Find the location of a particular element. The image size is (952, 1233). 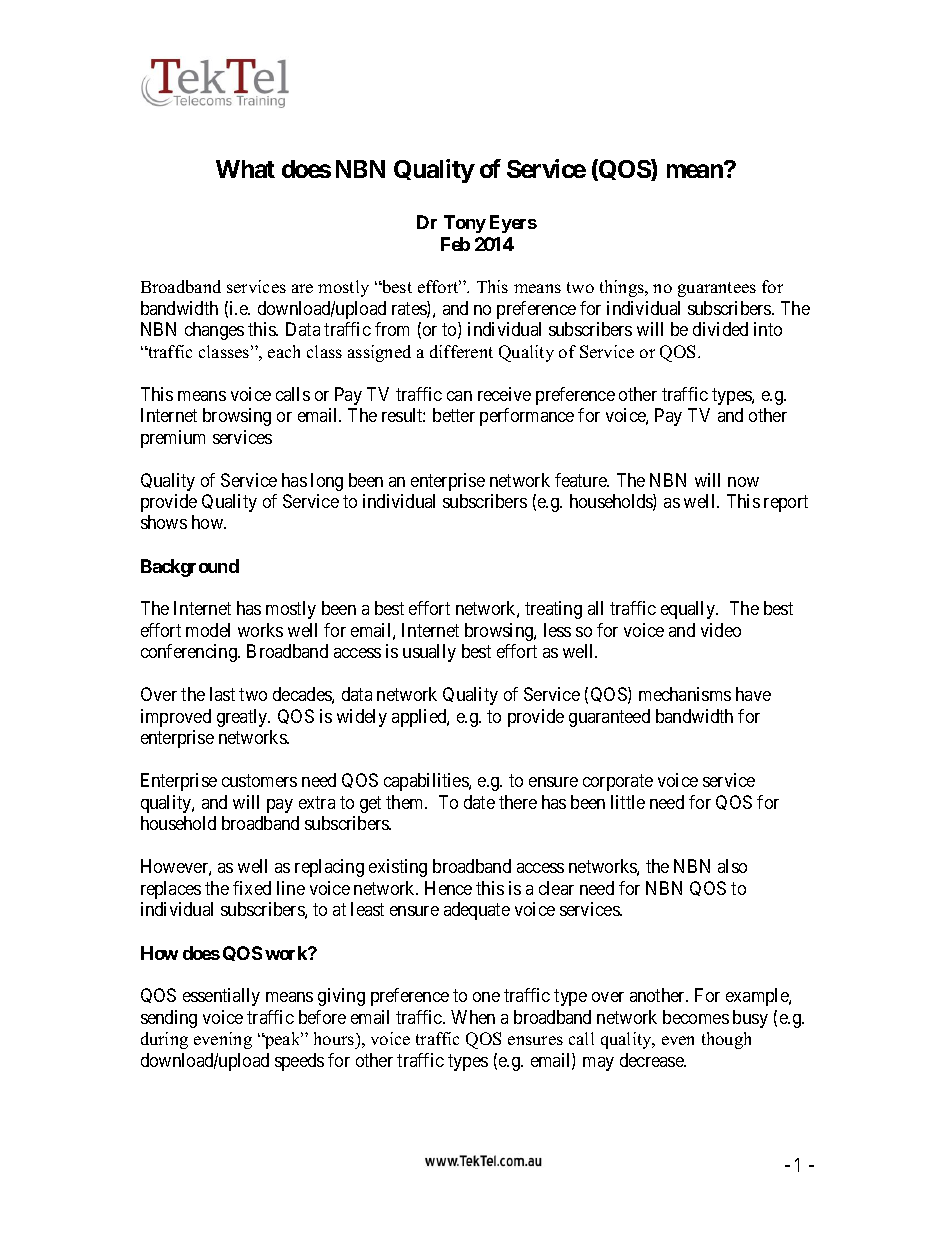

Tony is located at coordinates (465, 224).
